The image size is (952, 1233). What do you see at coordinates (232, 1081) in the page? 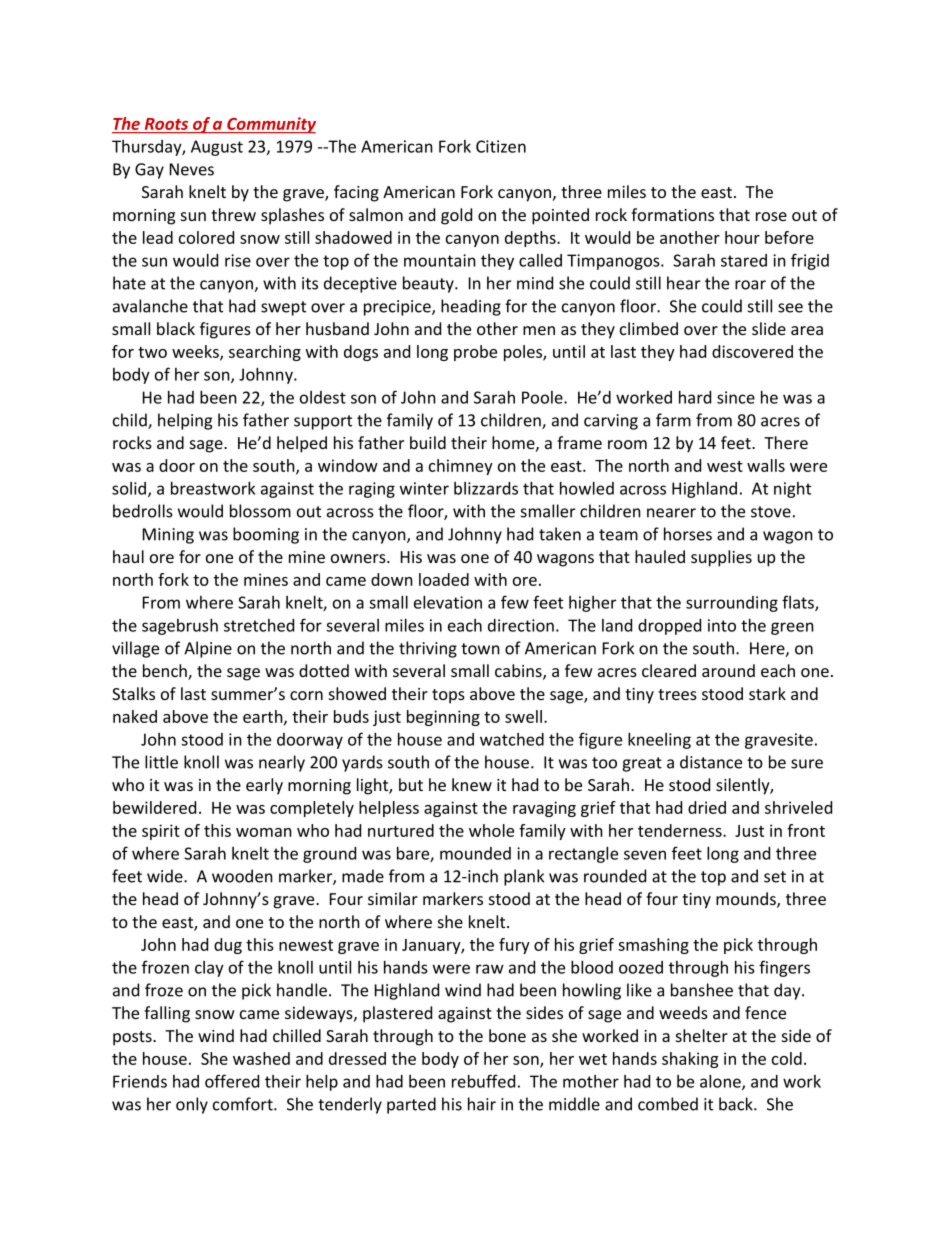
I see `offered` at bounding box center [232, 1081].
